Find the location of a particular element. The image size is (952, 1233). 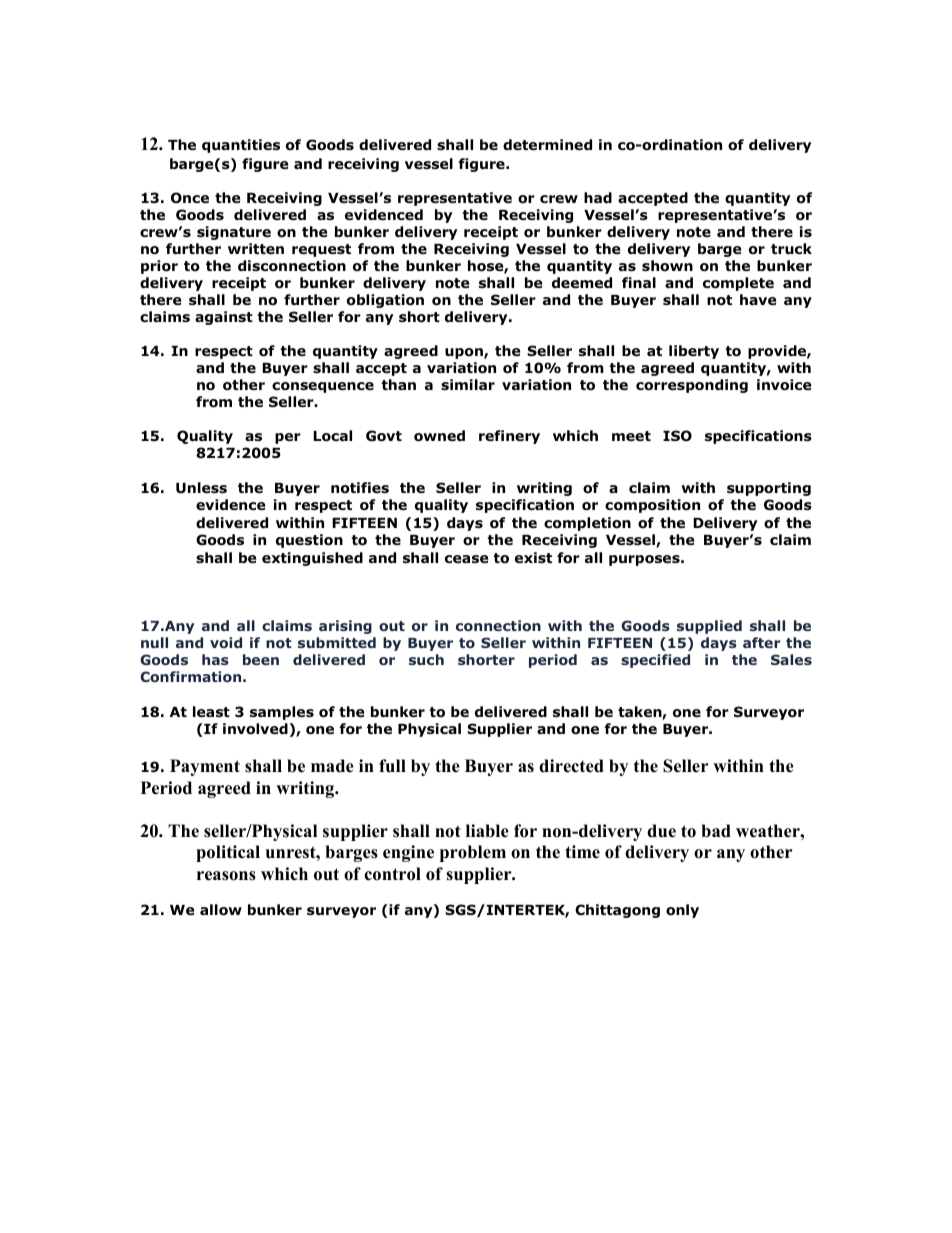

determined is located at coordinates (547, 144).
